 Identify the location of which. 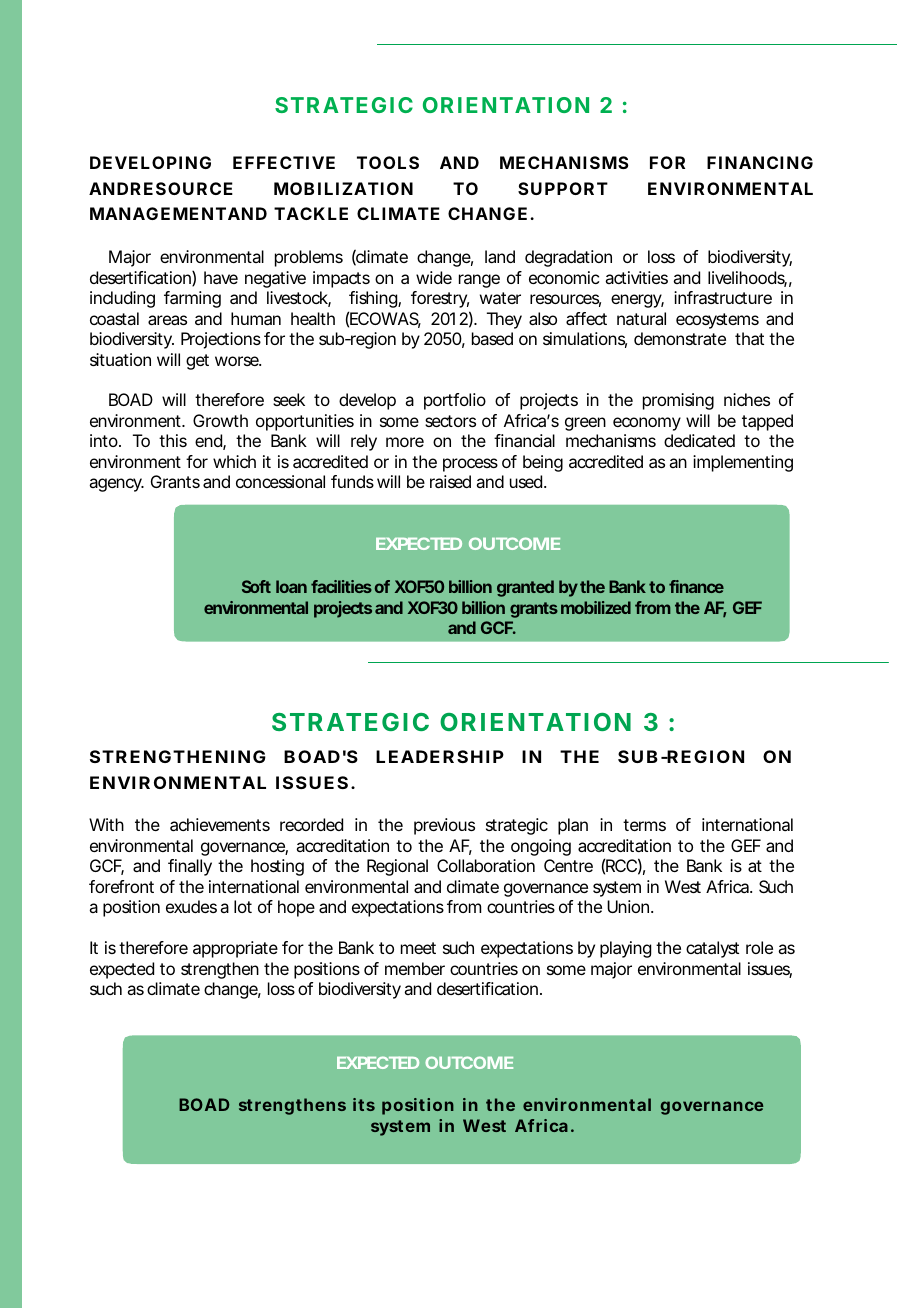
(234, 461).
